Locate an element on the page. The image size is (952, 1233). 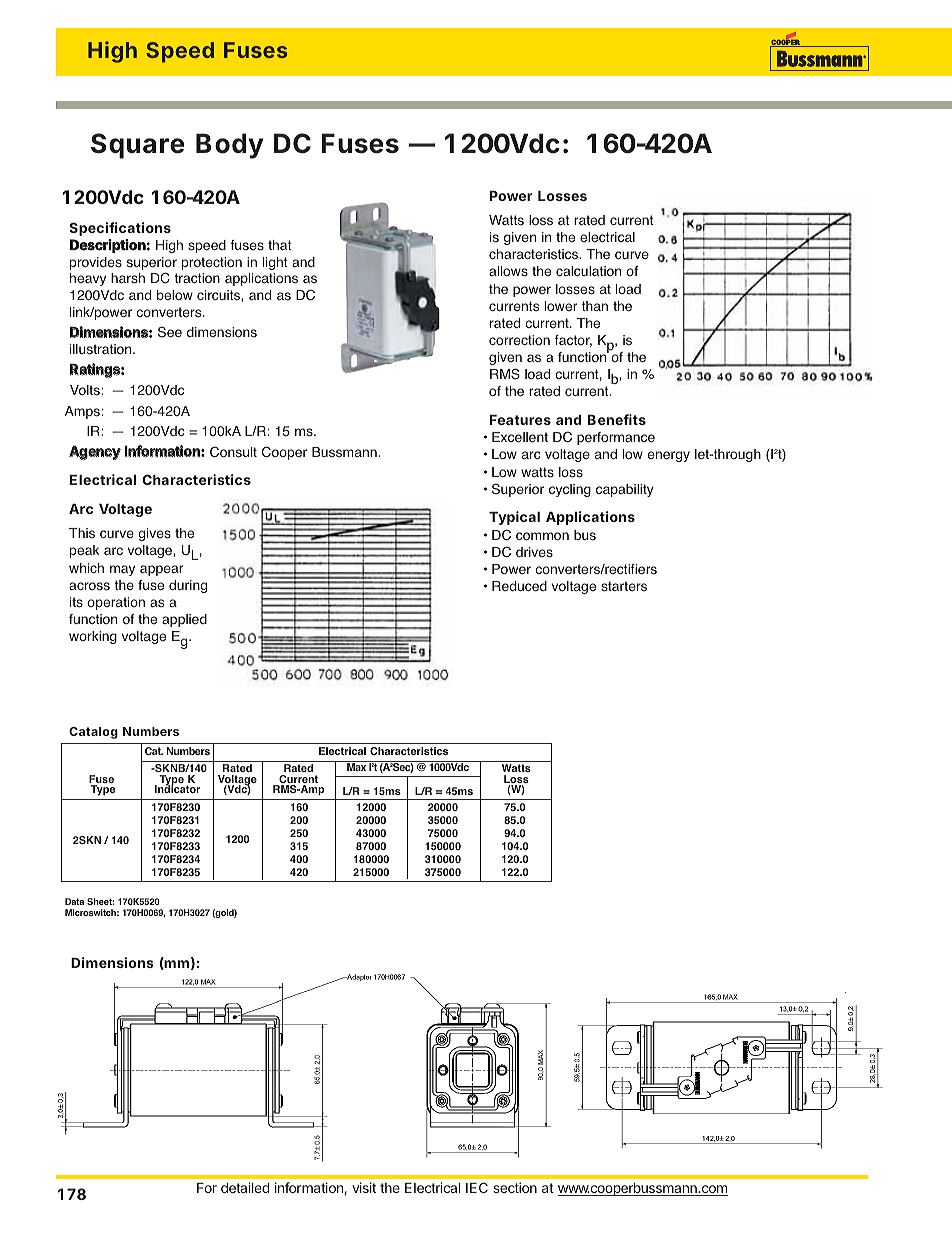
Consult is located at coordinates (233, 452).
